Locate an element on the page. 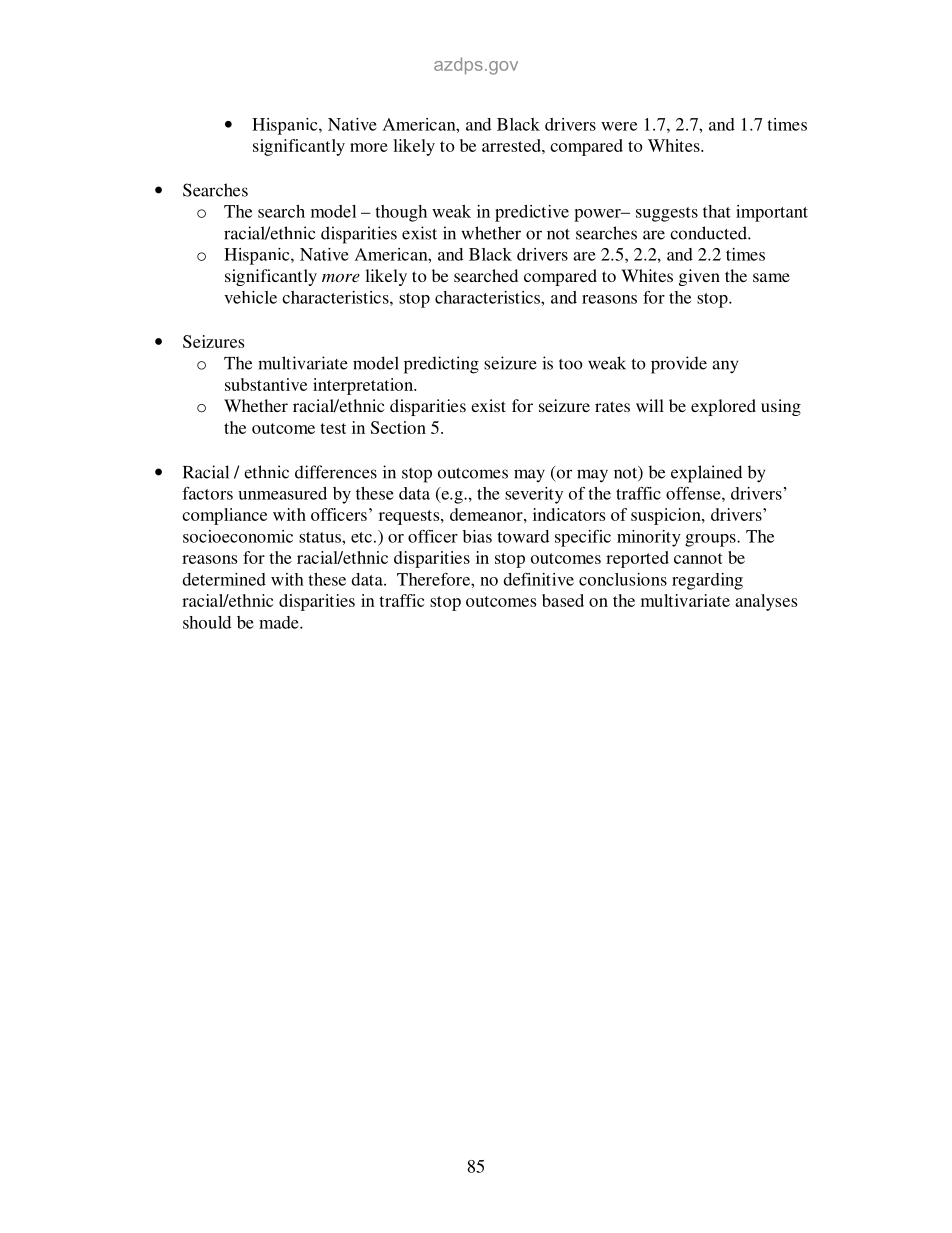 This page has height=1233, width=952. explained is located at coordinates (706, 474).
